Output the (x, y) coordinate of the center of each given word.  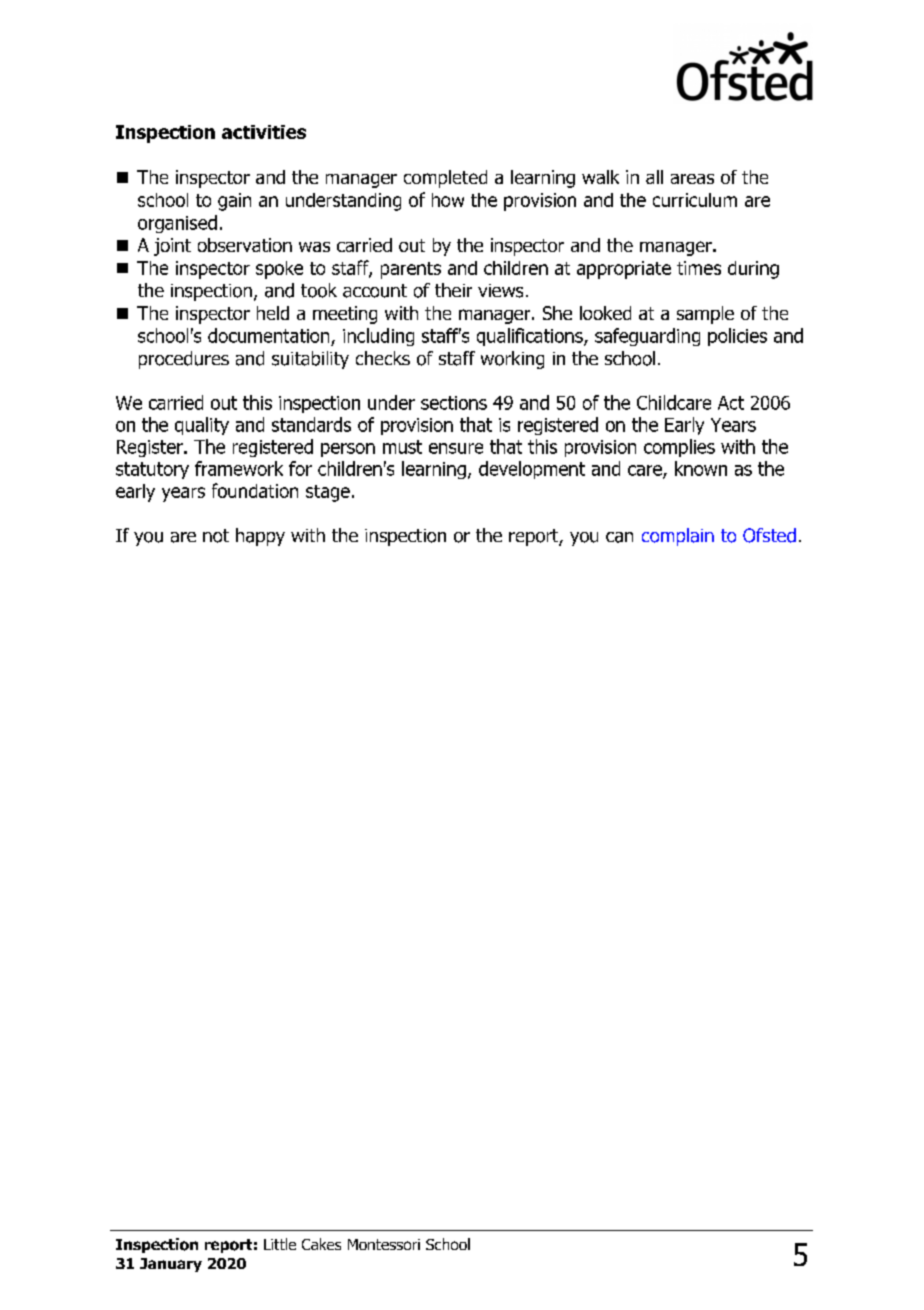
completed (445, 179)
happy (260, 537)
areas (692, 179)
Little (280, 1244)
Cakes (321, 1244)
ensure (456, 448)
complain (678, 537)
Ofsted (769, 535)
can (619, 537)
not (216, 536)
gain (234, 202)
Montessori (384, 1244)
